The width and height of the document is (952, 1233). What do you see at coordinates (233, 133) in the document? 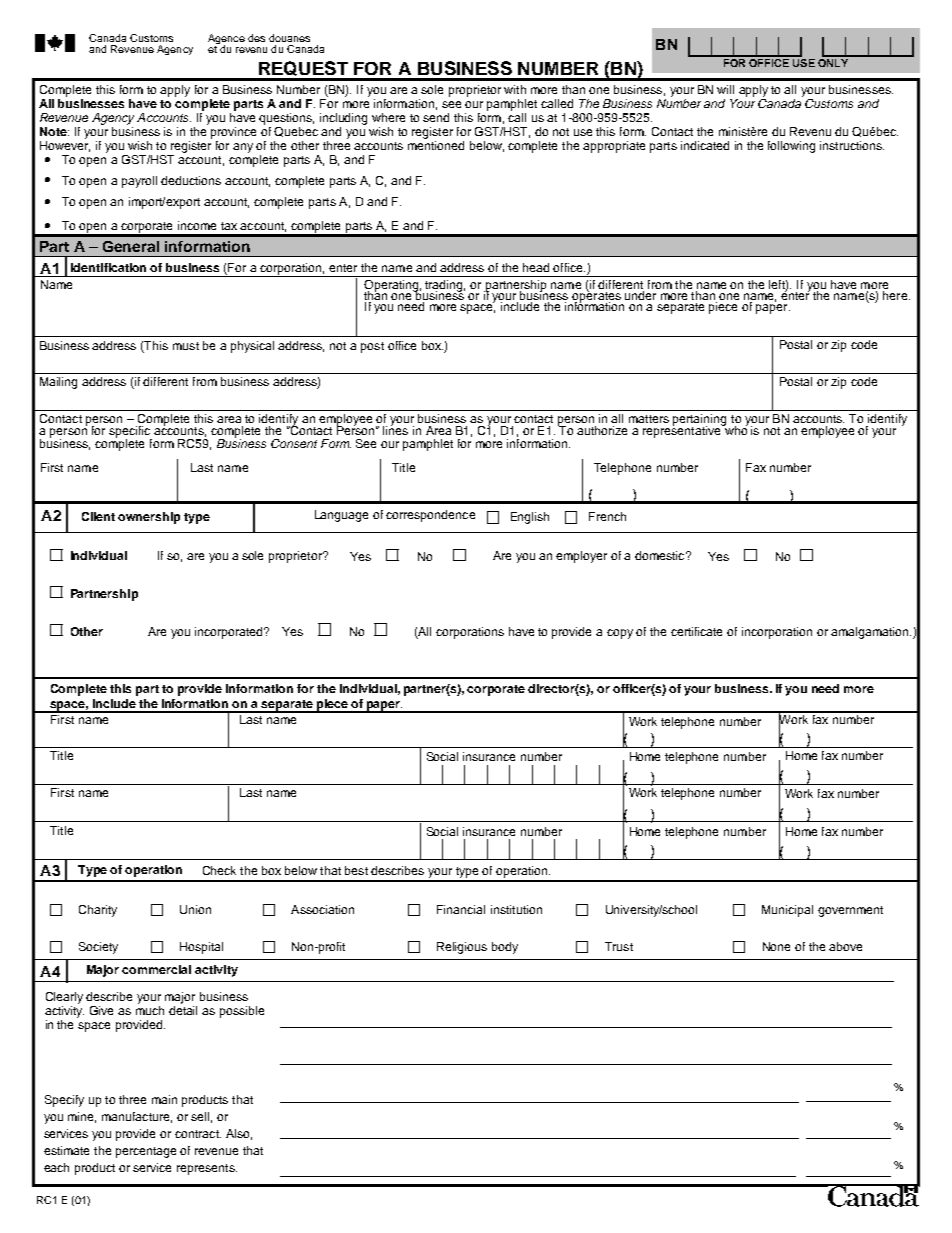
I see `province` at bounding box center [233, 133].
